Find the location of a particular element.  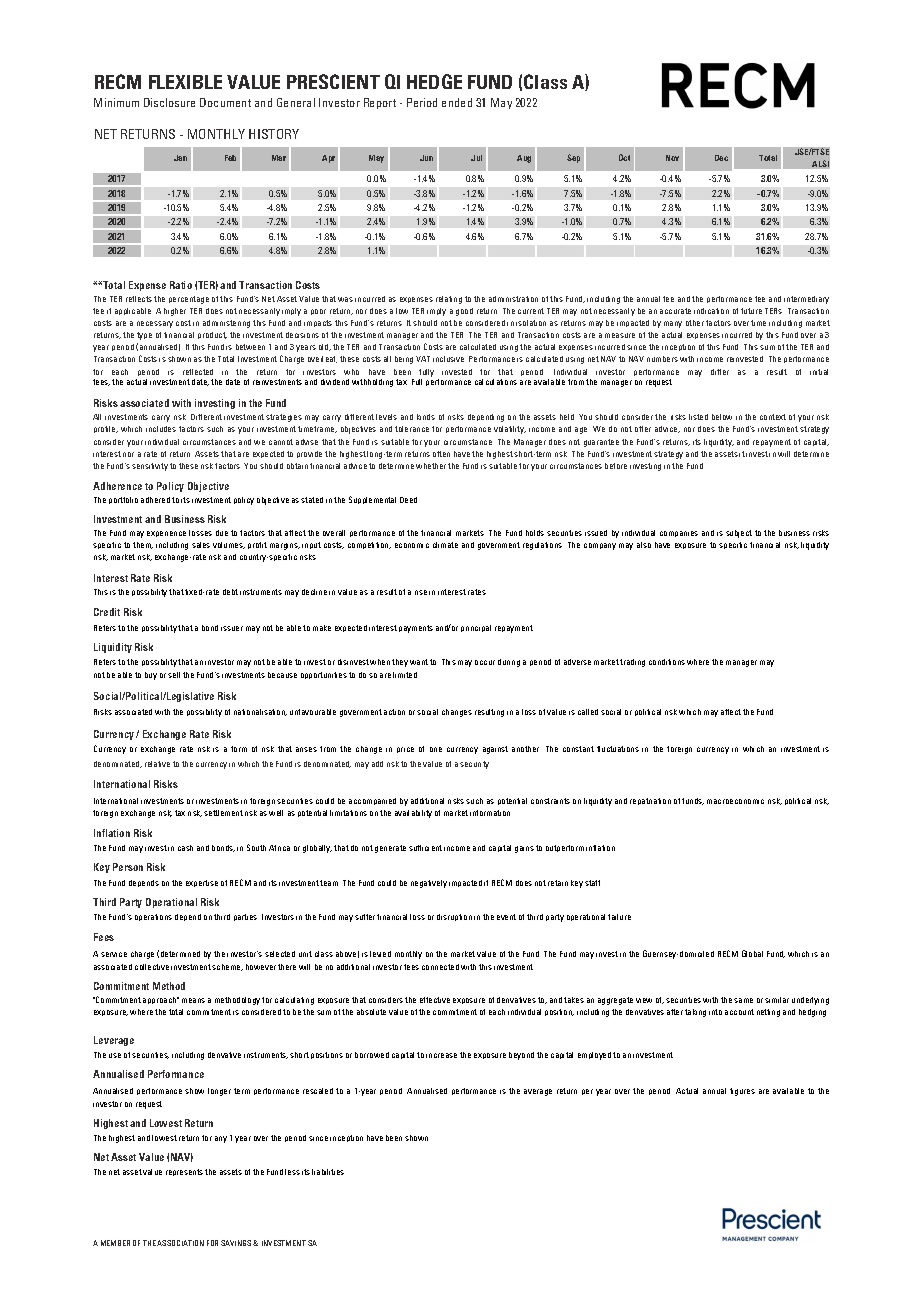

conditions is located at coordinates (667, 662).
